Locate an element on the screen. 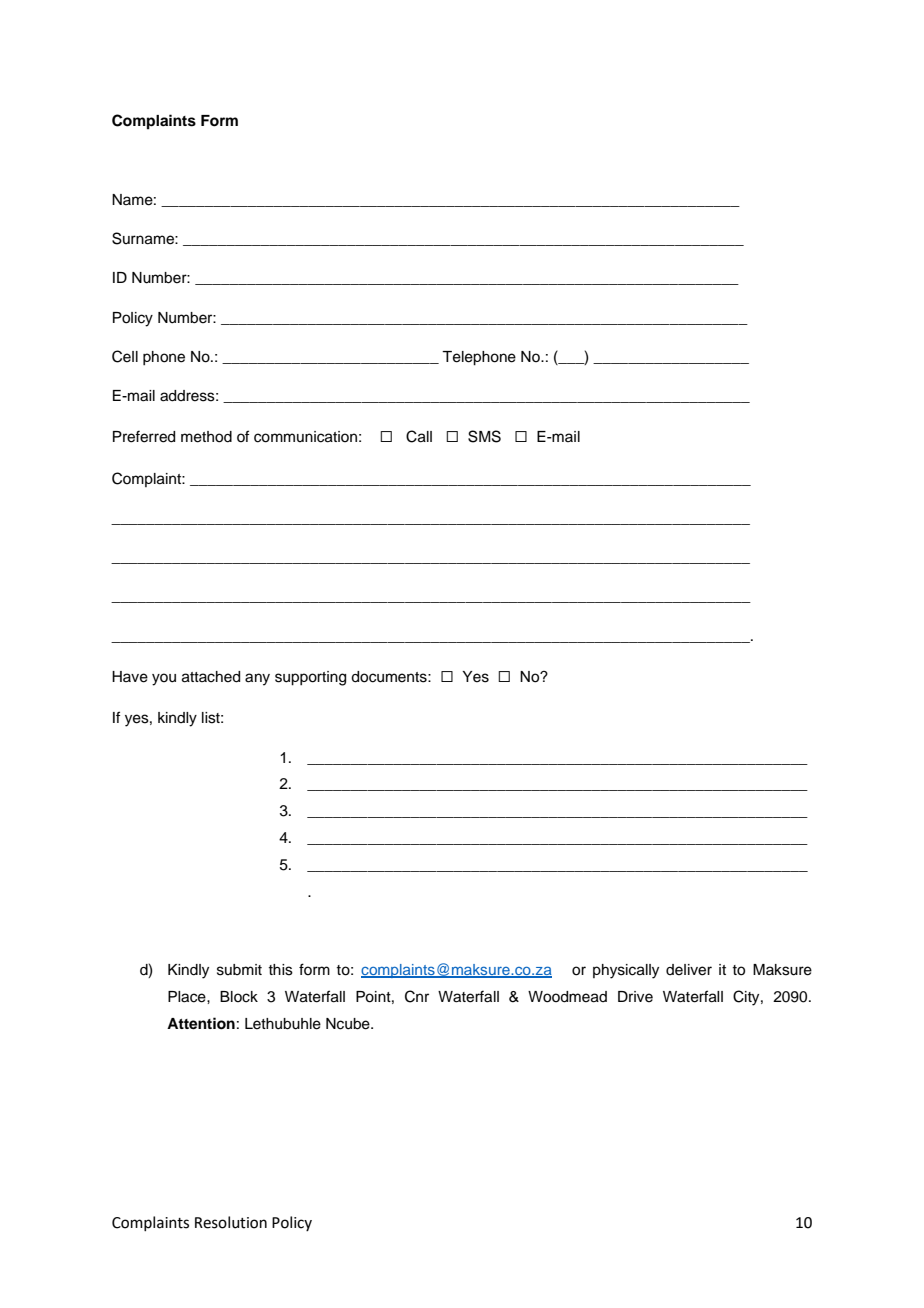 The height and width of the screenshot is (1308, 924). SMS is located at coordinates (484, 436).
